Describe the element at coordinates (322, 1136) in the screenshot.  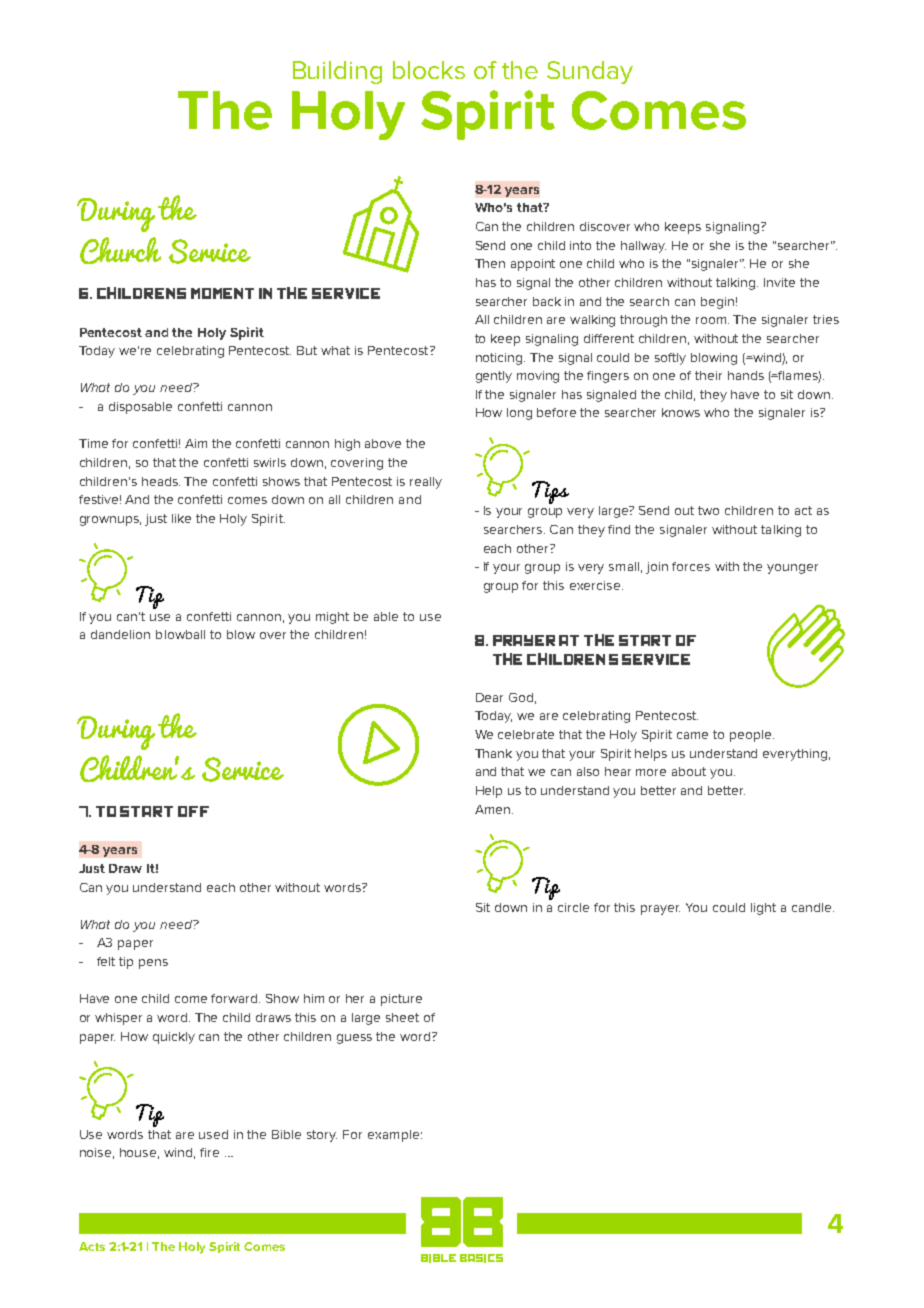
I see `story` at that location.
